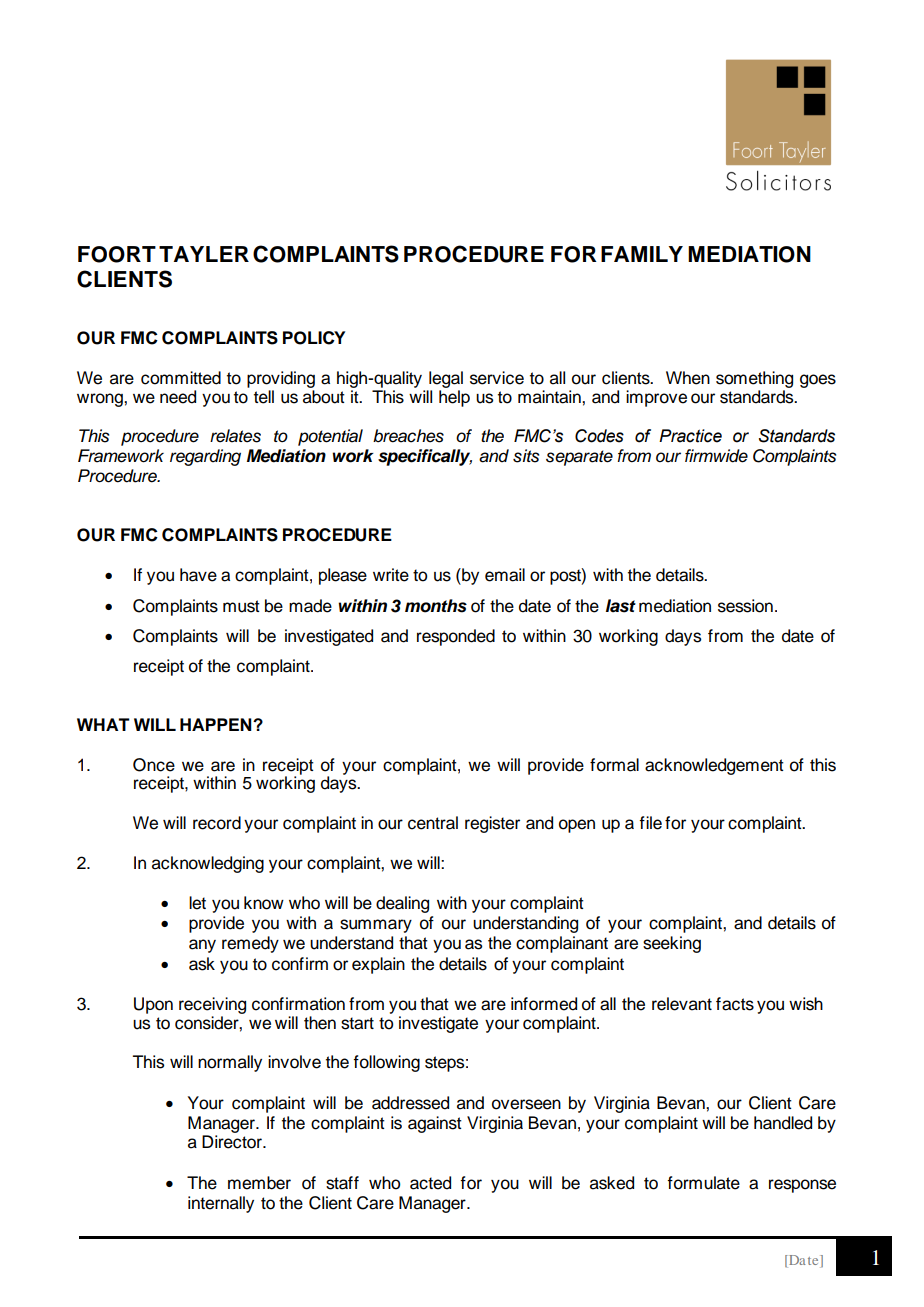  Describe the element at coordinates (642, 254) in the screenshot. I see `FAMILY` at that location.
